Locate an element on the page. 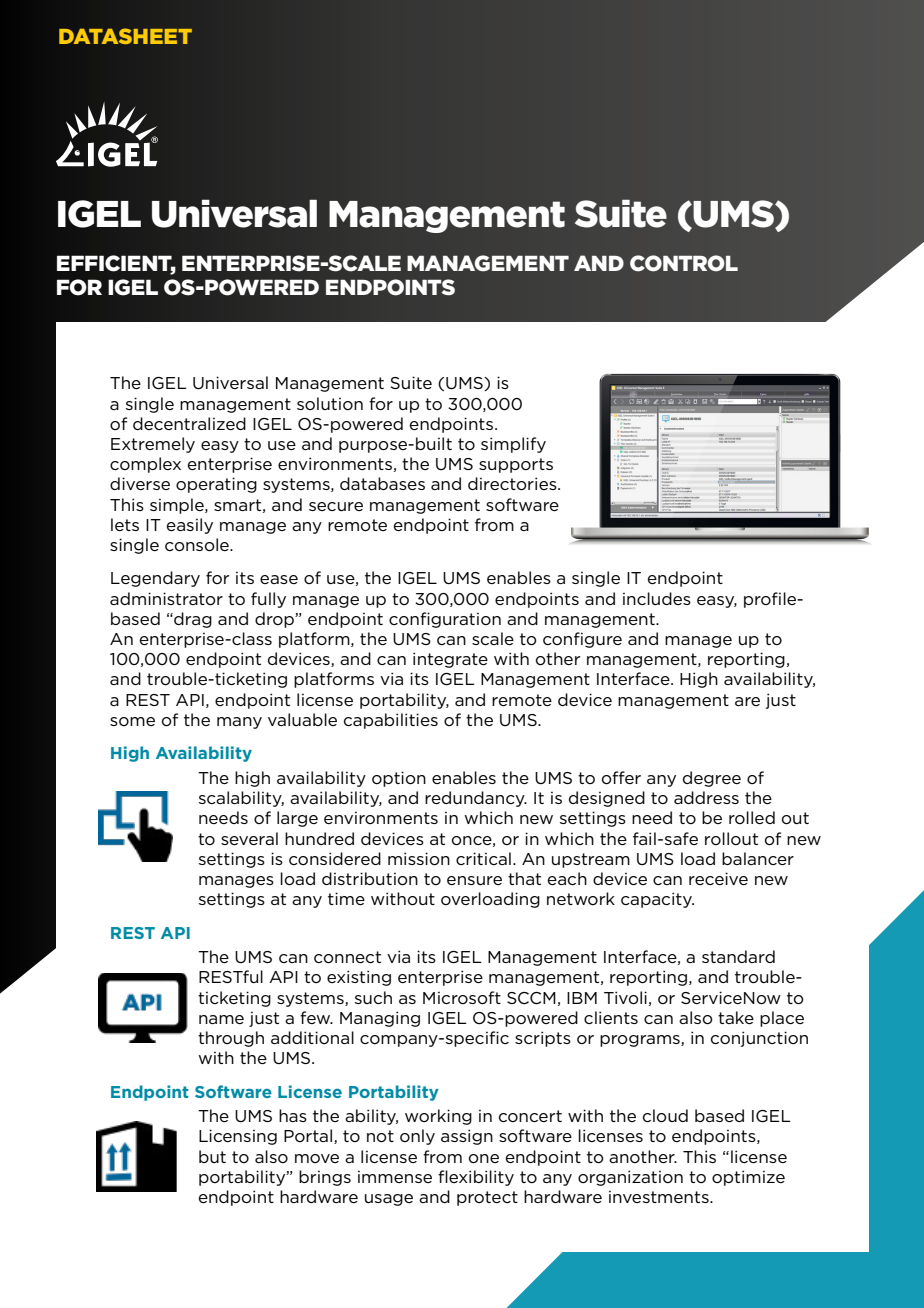 The image size is (924, 1308). directories is located at coordinates (513, 484).
